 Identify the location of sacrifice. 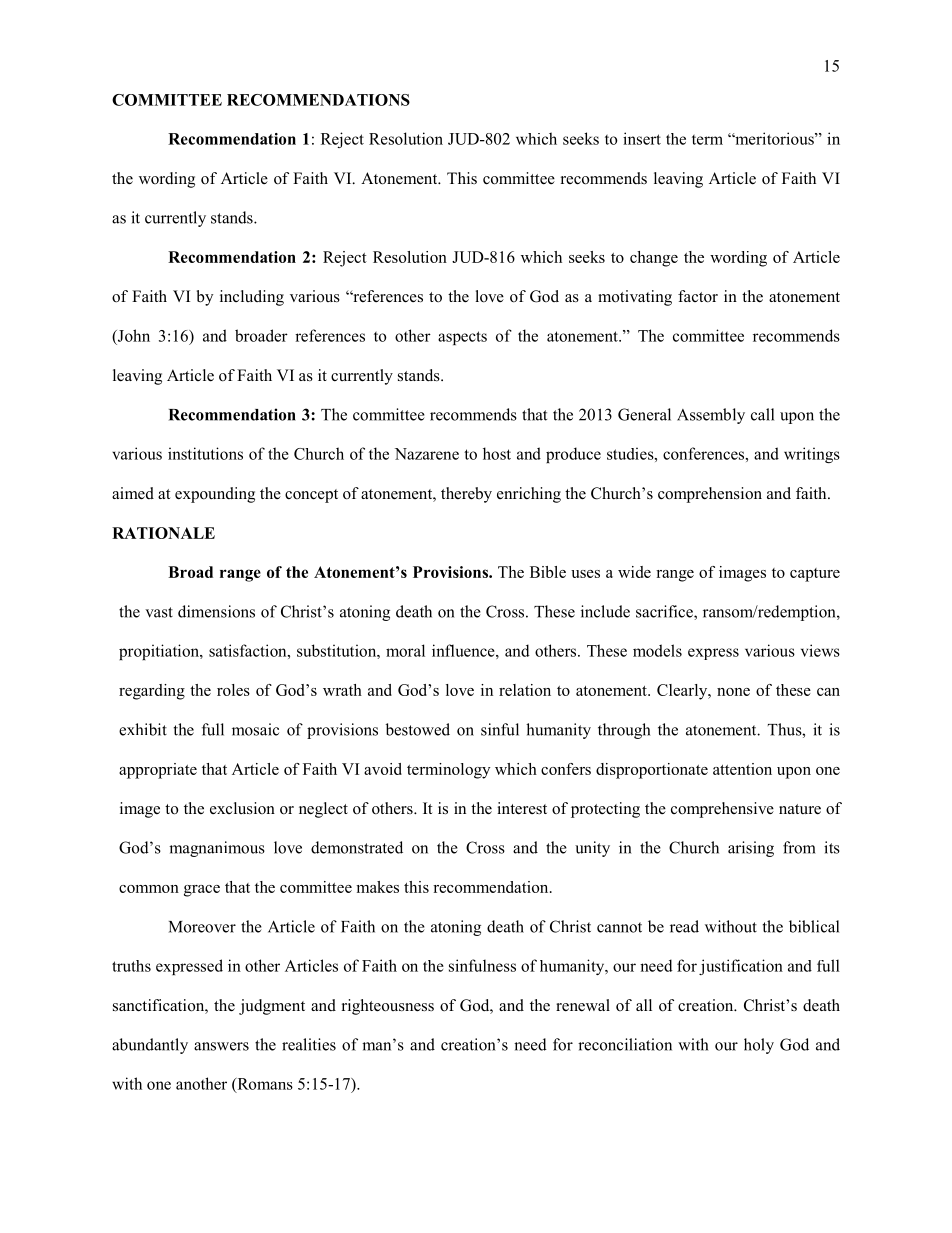
(665, 612).
